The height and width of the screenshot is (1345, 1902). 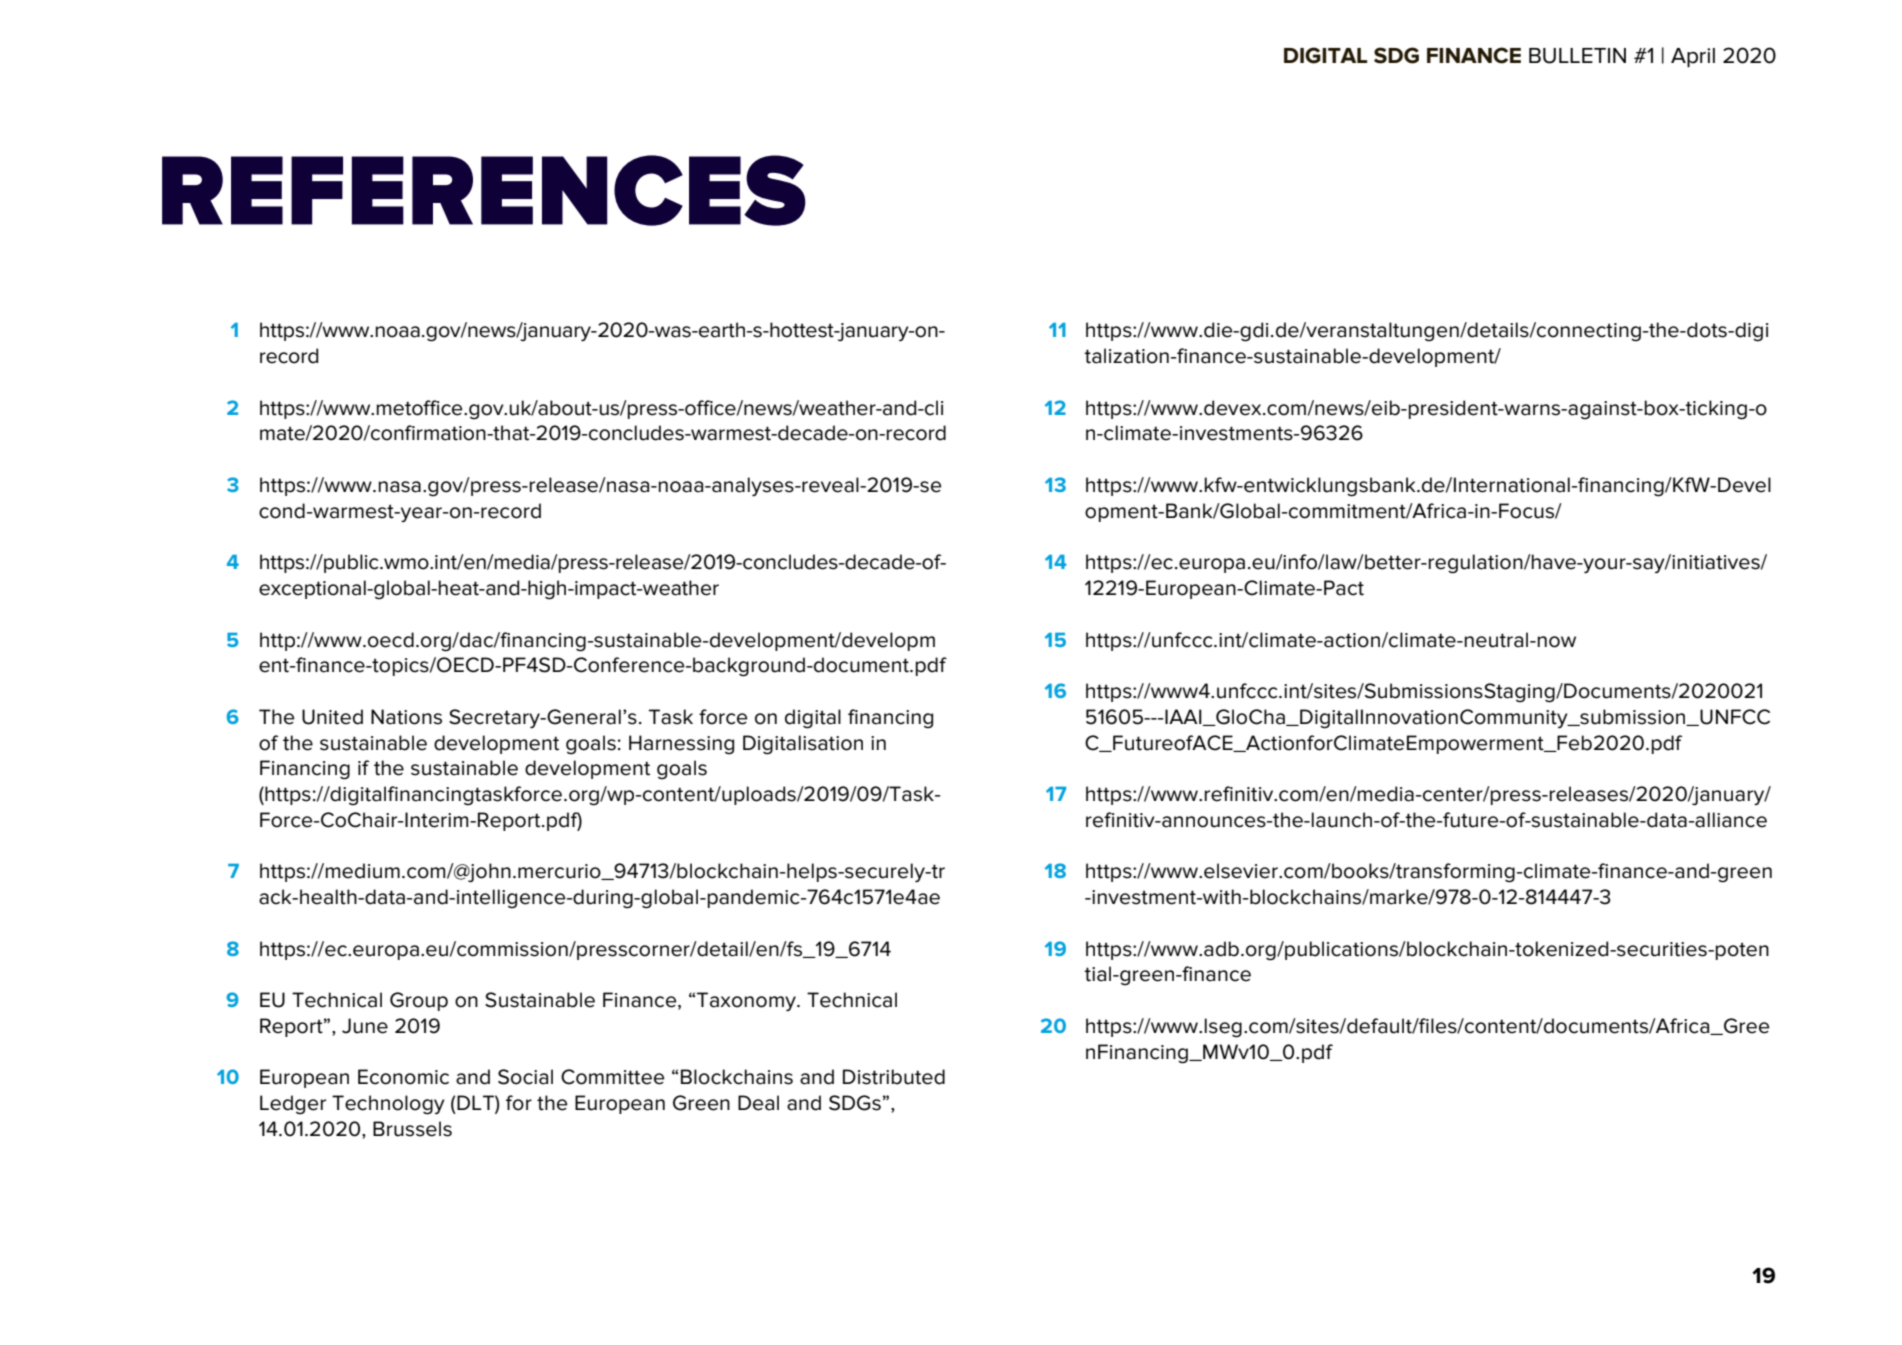 I want to click on Harnessing, so click(x=681, y=745).
